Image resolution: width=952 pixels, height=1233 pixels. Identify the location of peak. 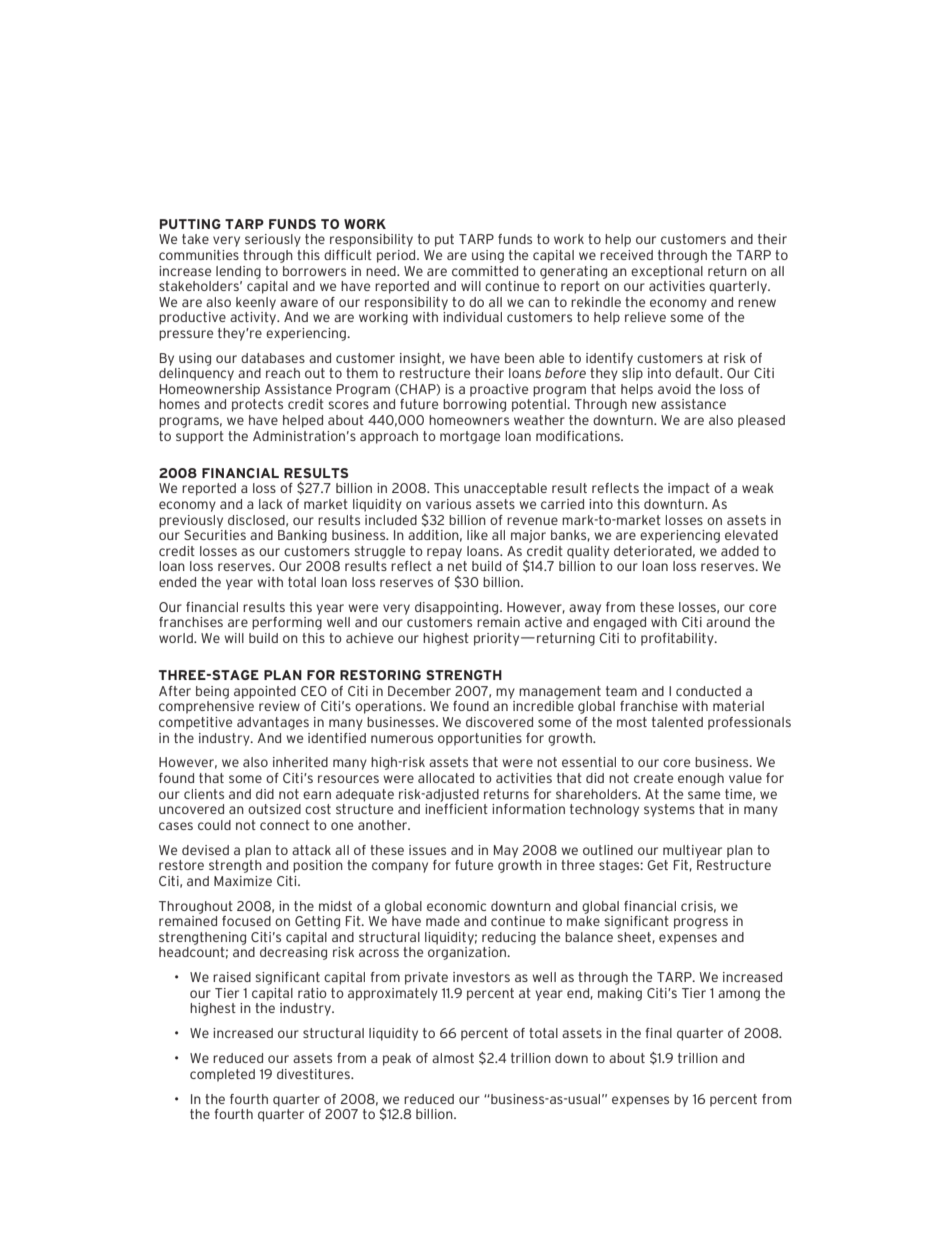
(397, 1059).
